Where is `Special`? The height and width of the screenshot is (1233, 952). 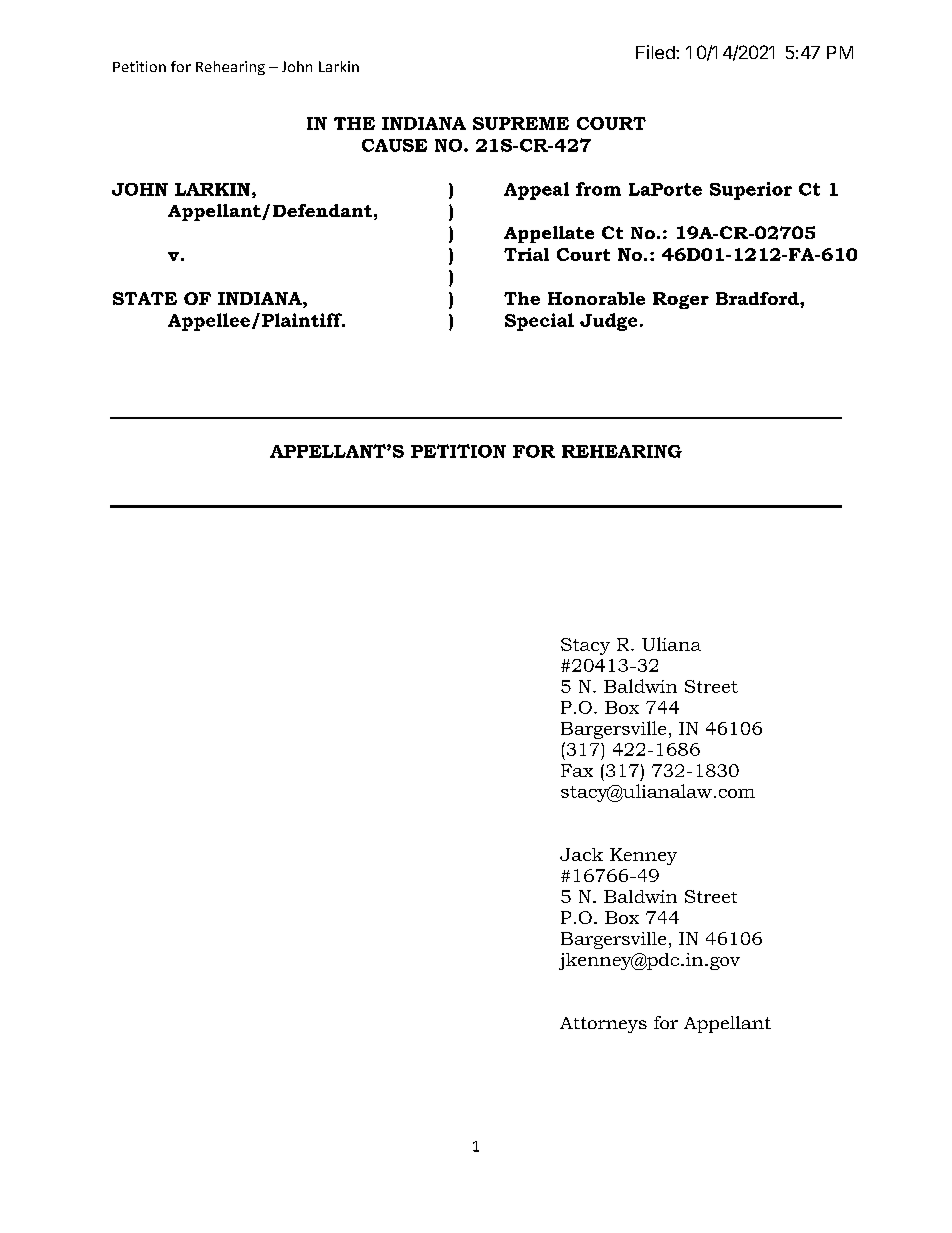 Special is located at coordinates (539, 322).
